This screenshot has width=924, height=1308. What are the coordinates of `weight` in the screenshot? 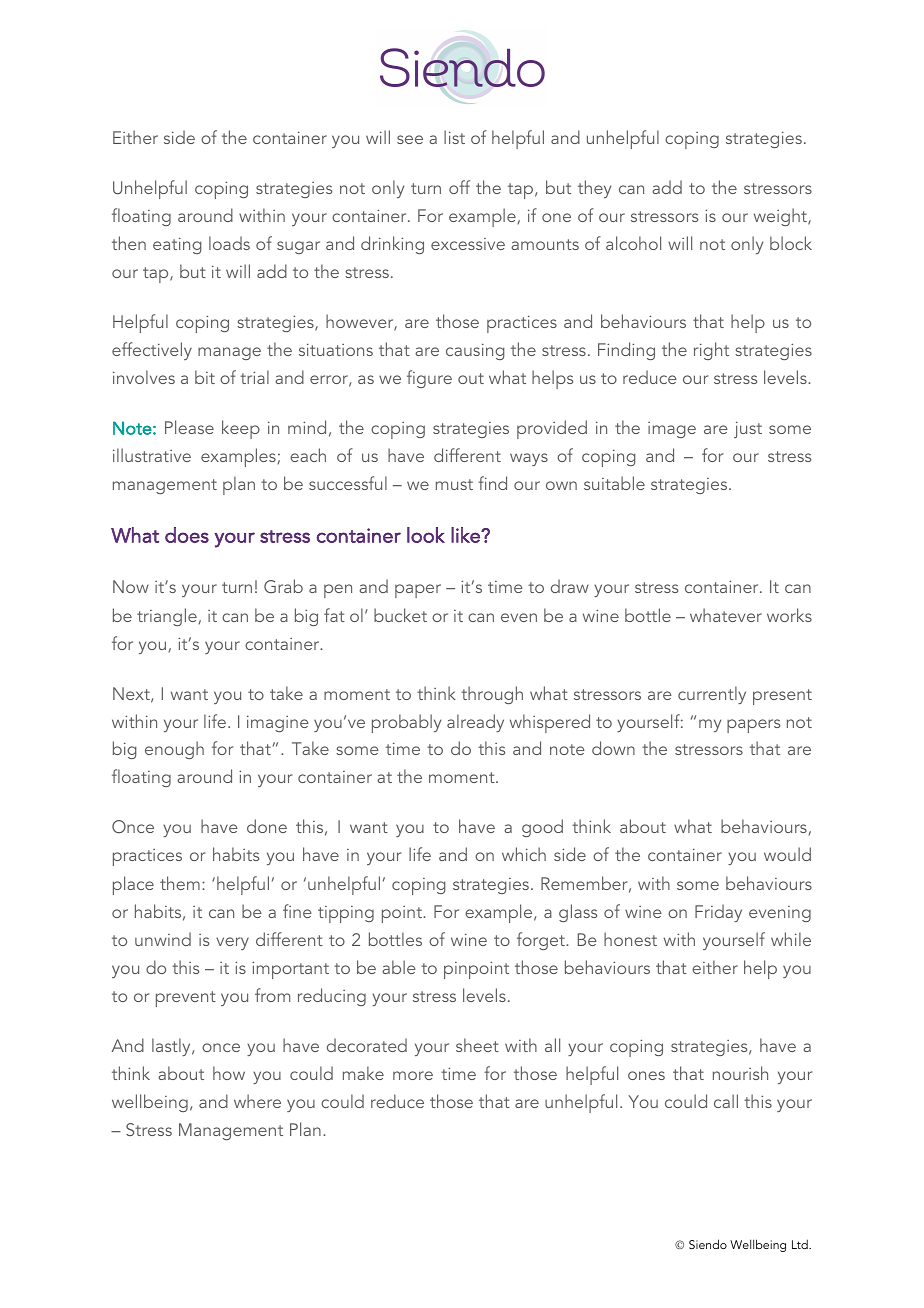 It's located at (781, 217).
